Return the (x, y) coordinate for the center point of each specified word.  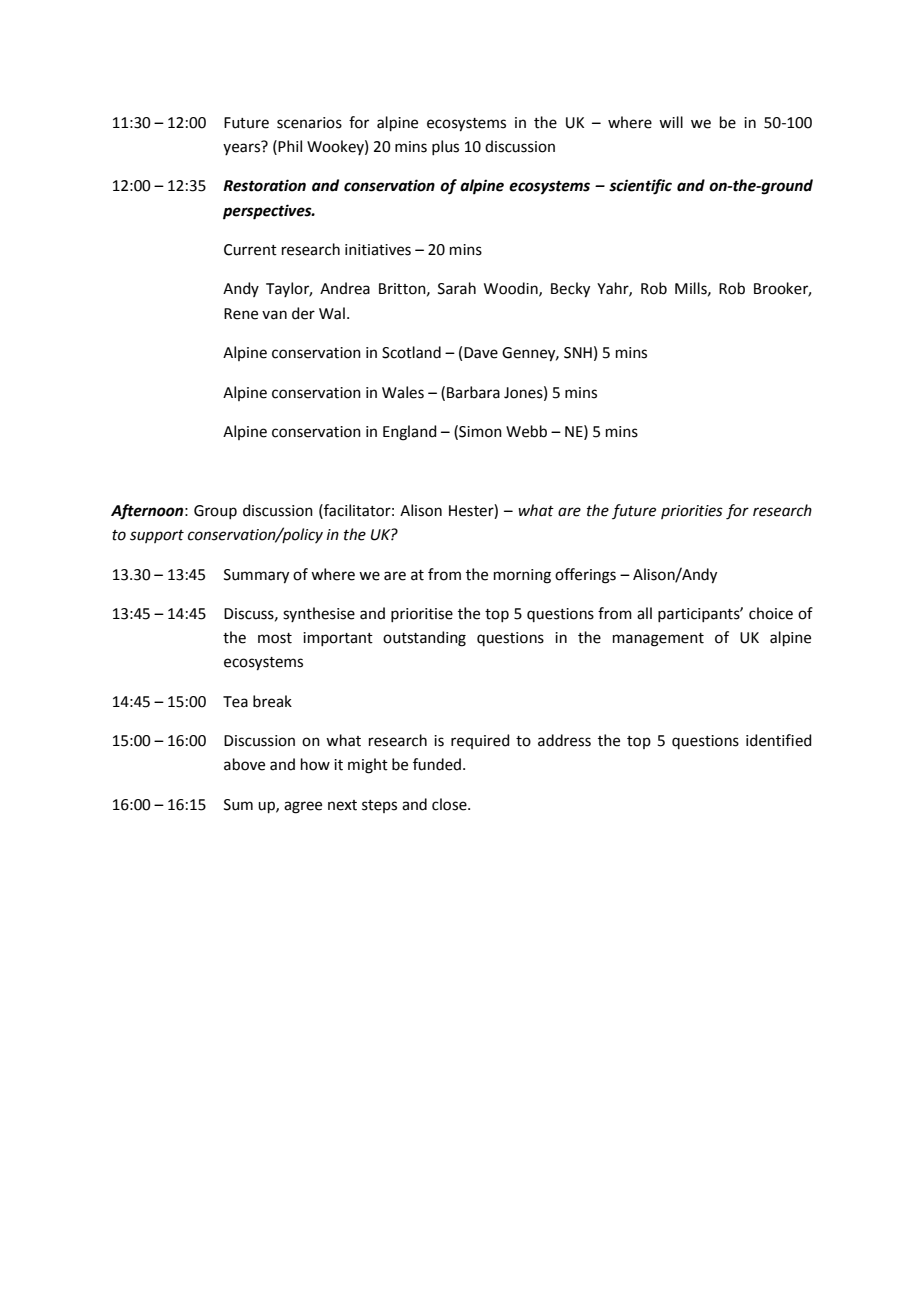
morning (522, 576)
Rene (241, 314)
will (671, 122)
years (241, 149)
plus (445, 147)
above (244, 764)
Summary (256, 576)
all (644, 613)
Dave (481, 353)
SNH (578, 353)
